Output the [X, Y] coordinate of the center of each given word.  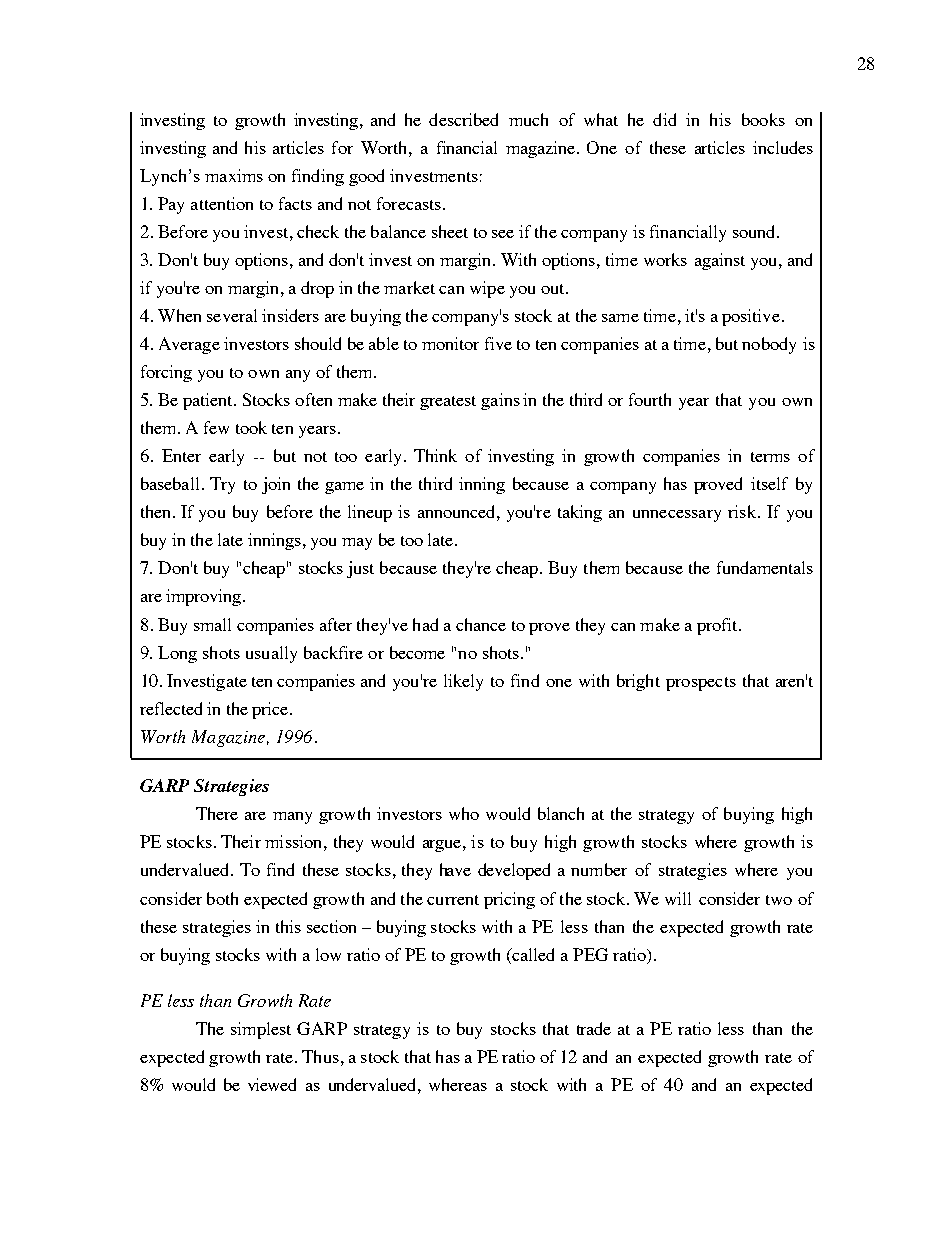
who [464, 813]
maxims [234, 175]
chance [481, 624]
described [463, 119]
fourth [650, 399]
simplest [261, 1030]
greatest [448, 403]
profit [718, 626]
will [678, 898]
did [664, 119]
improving [205, 597]
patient [209, 401]
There [217, 813]
